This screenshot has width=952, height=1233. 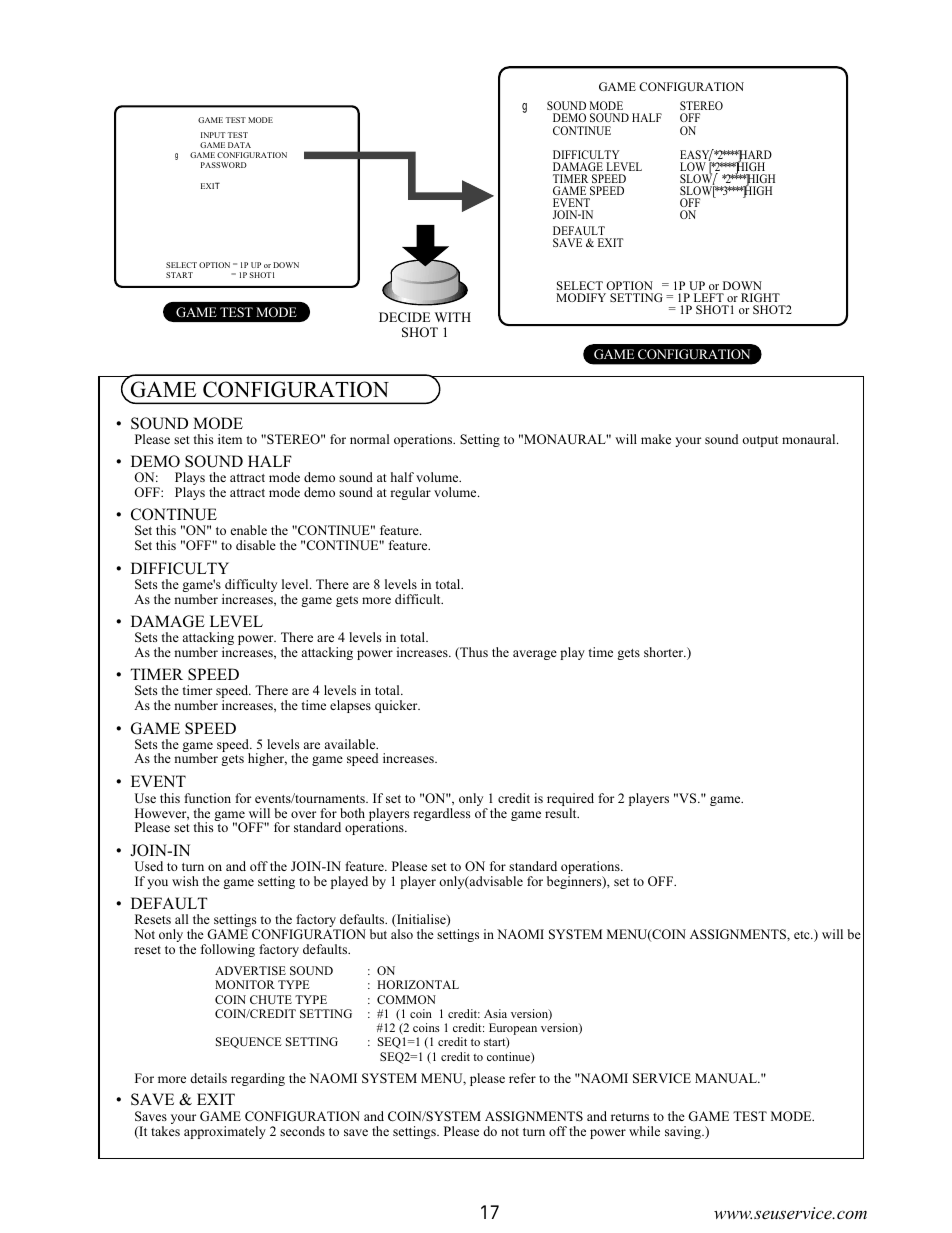 I want to click on PASSWORD, so click(x=224, y=165).
